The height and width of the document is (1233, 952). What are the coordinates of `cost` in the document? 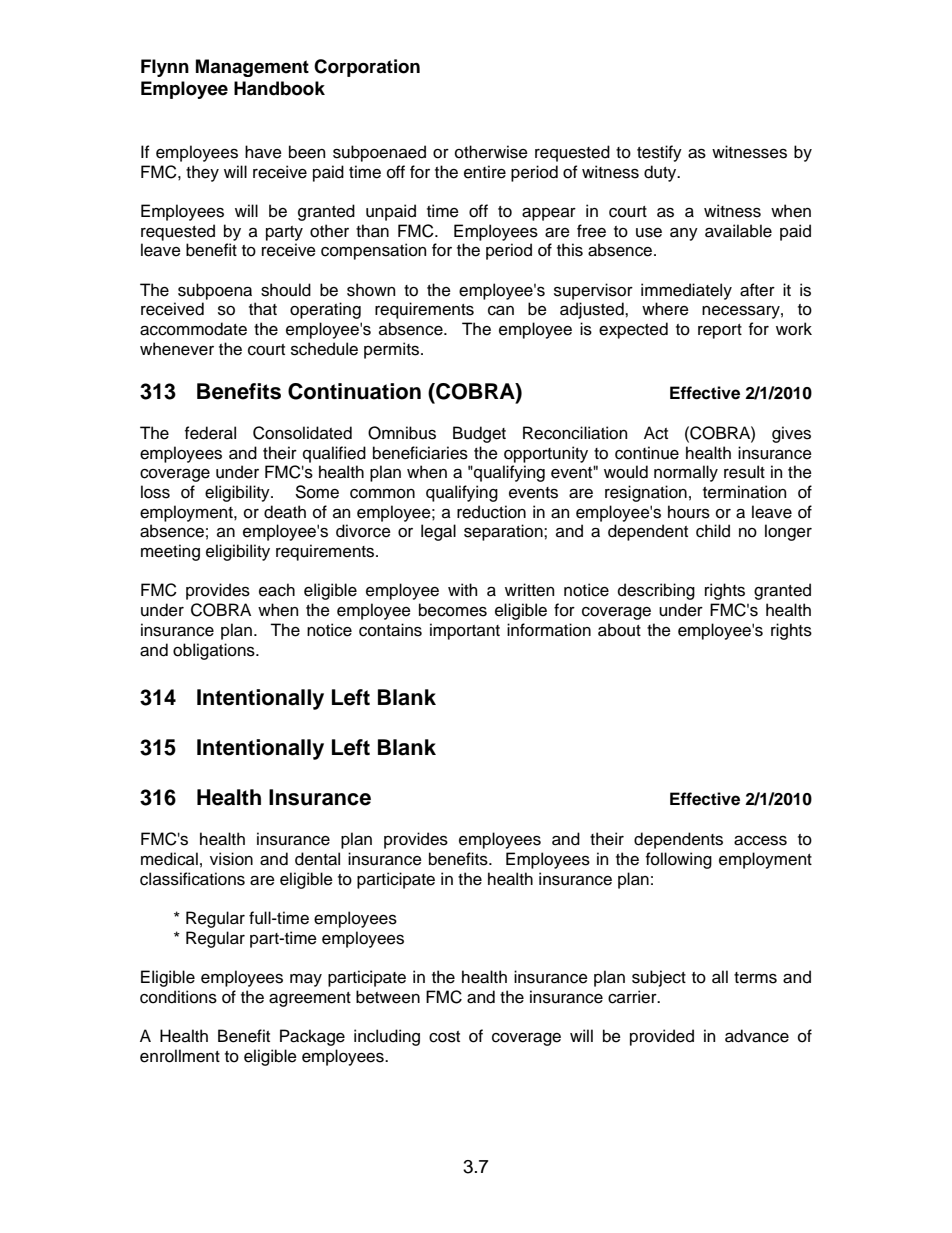 It's located at (444, 1037).
